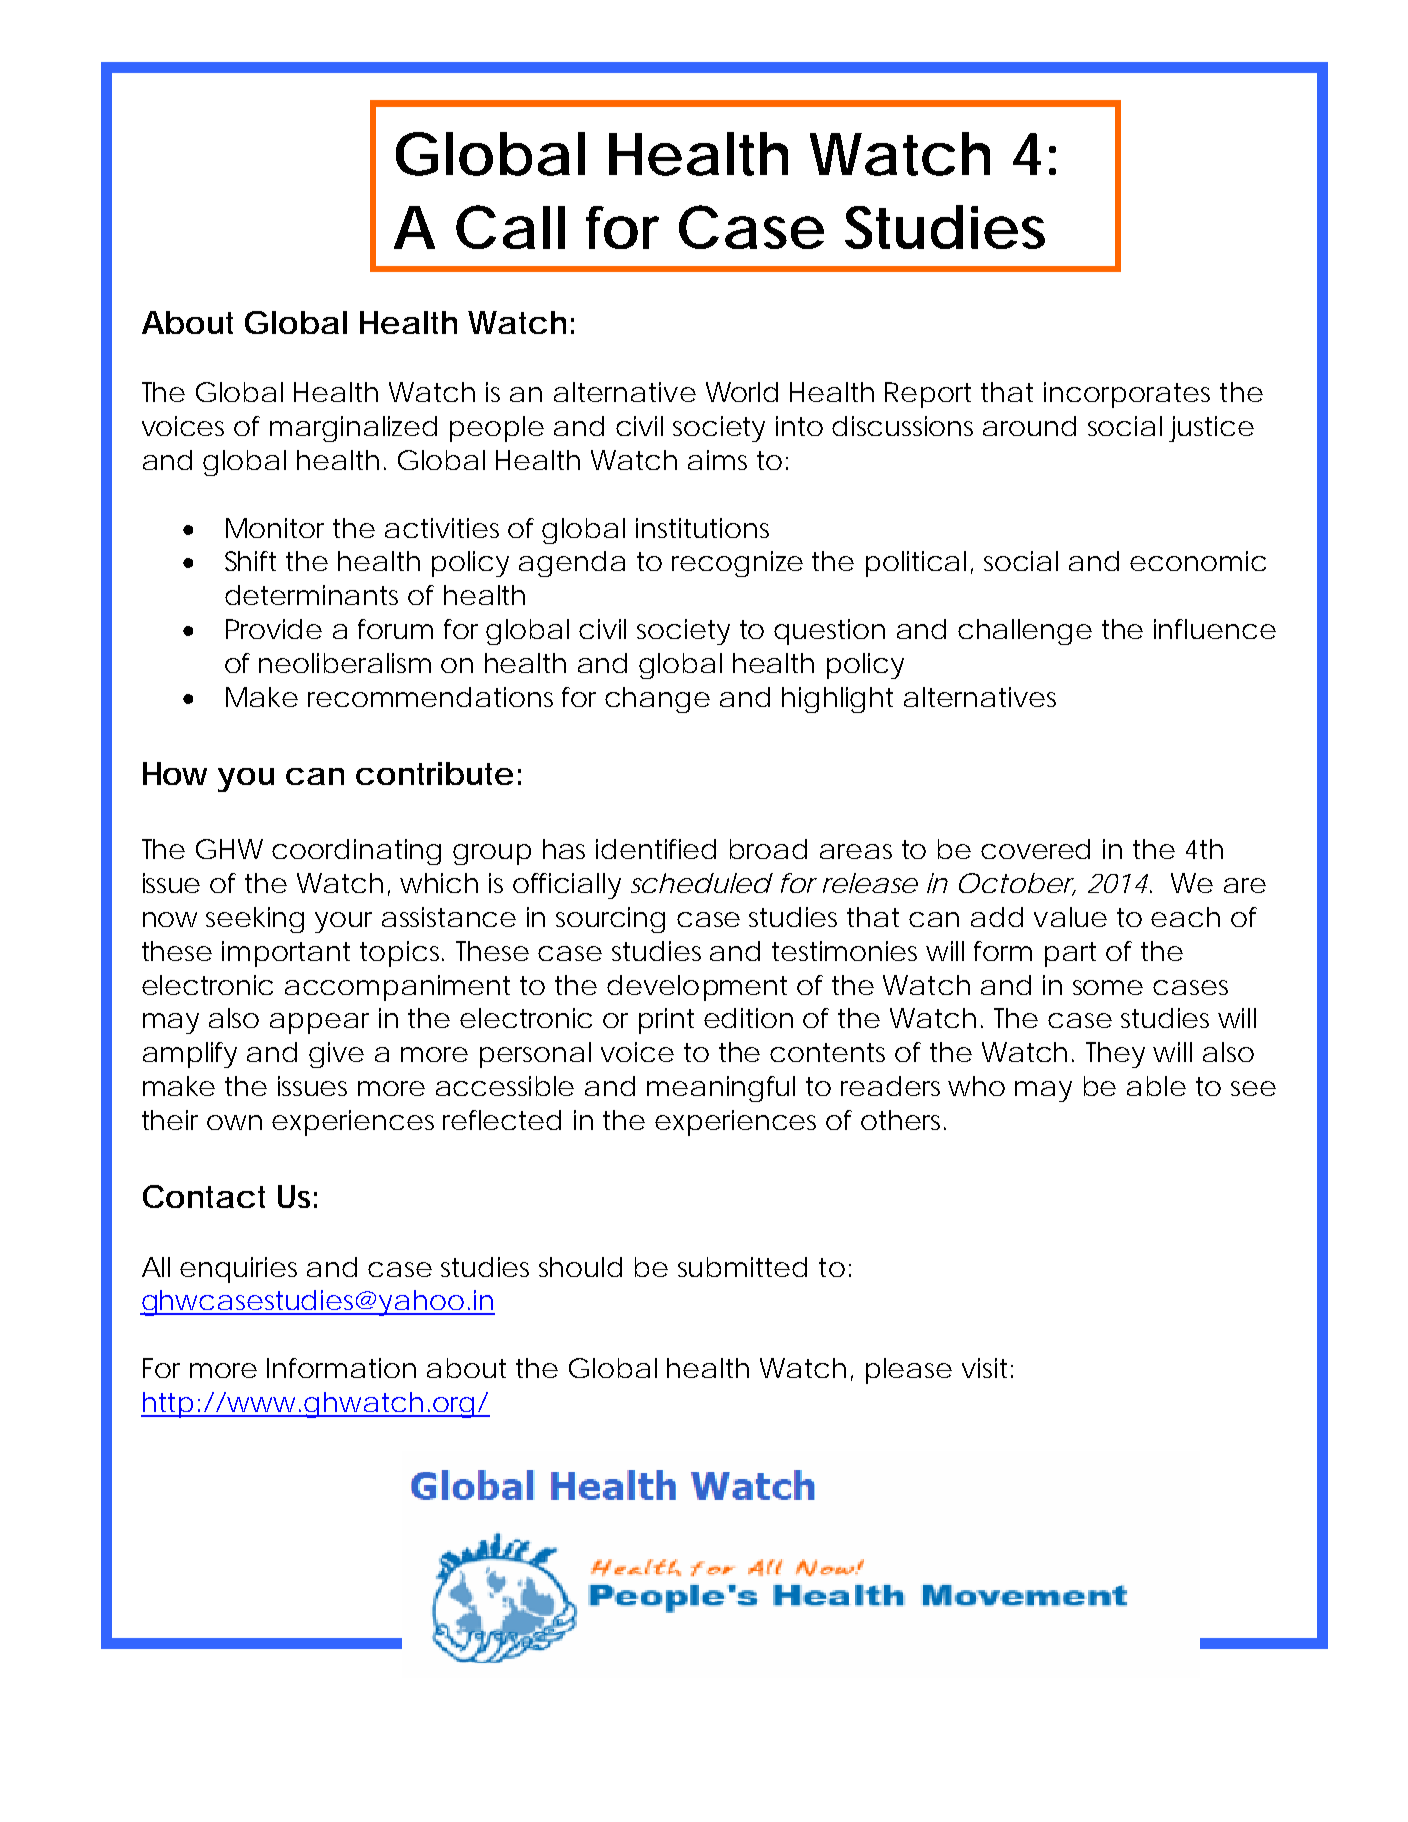 Image resolution: width=1408 pixels, height=1822 pixels. What do you see at coordinates (343, 922) in the document?
I see `your` at bounding box center [343, 922].
